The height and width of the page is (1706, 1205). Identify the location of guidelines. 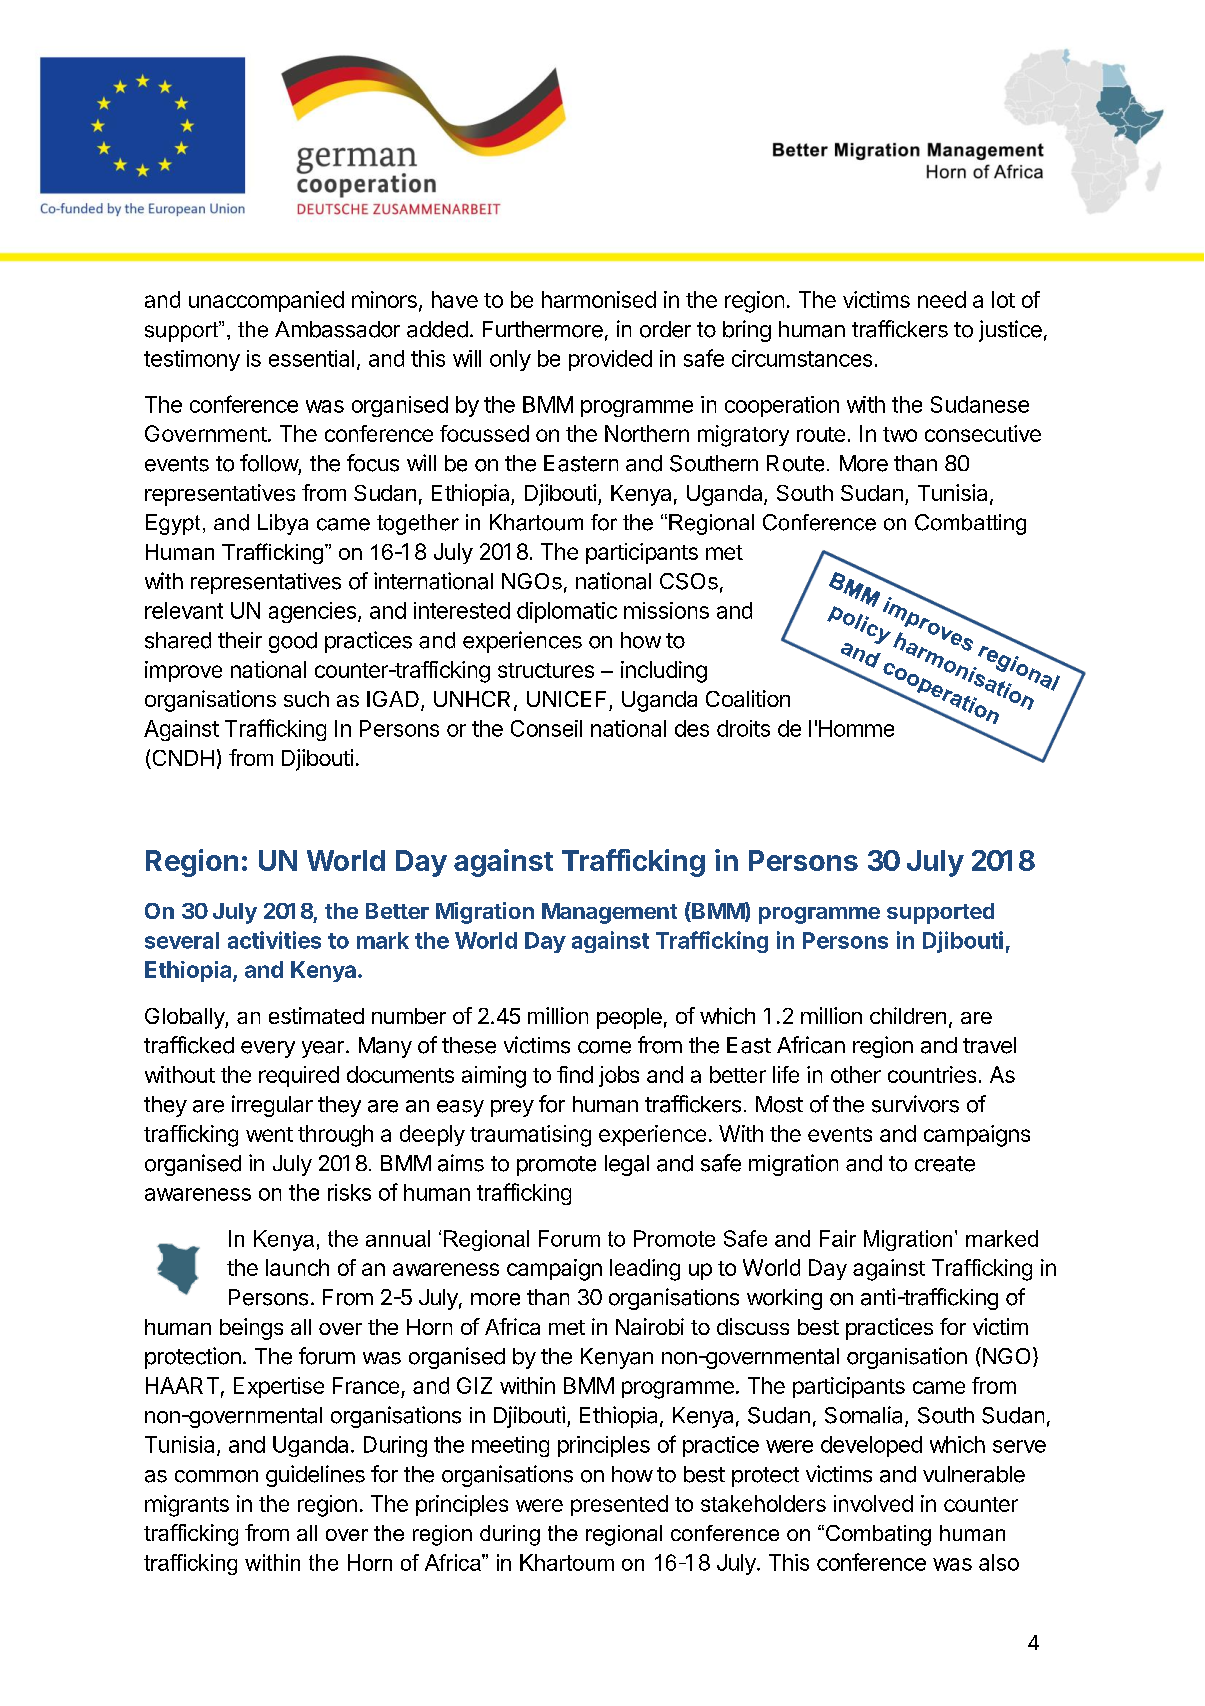
(315, 1476).
